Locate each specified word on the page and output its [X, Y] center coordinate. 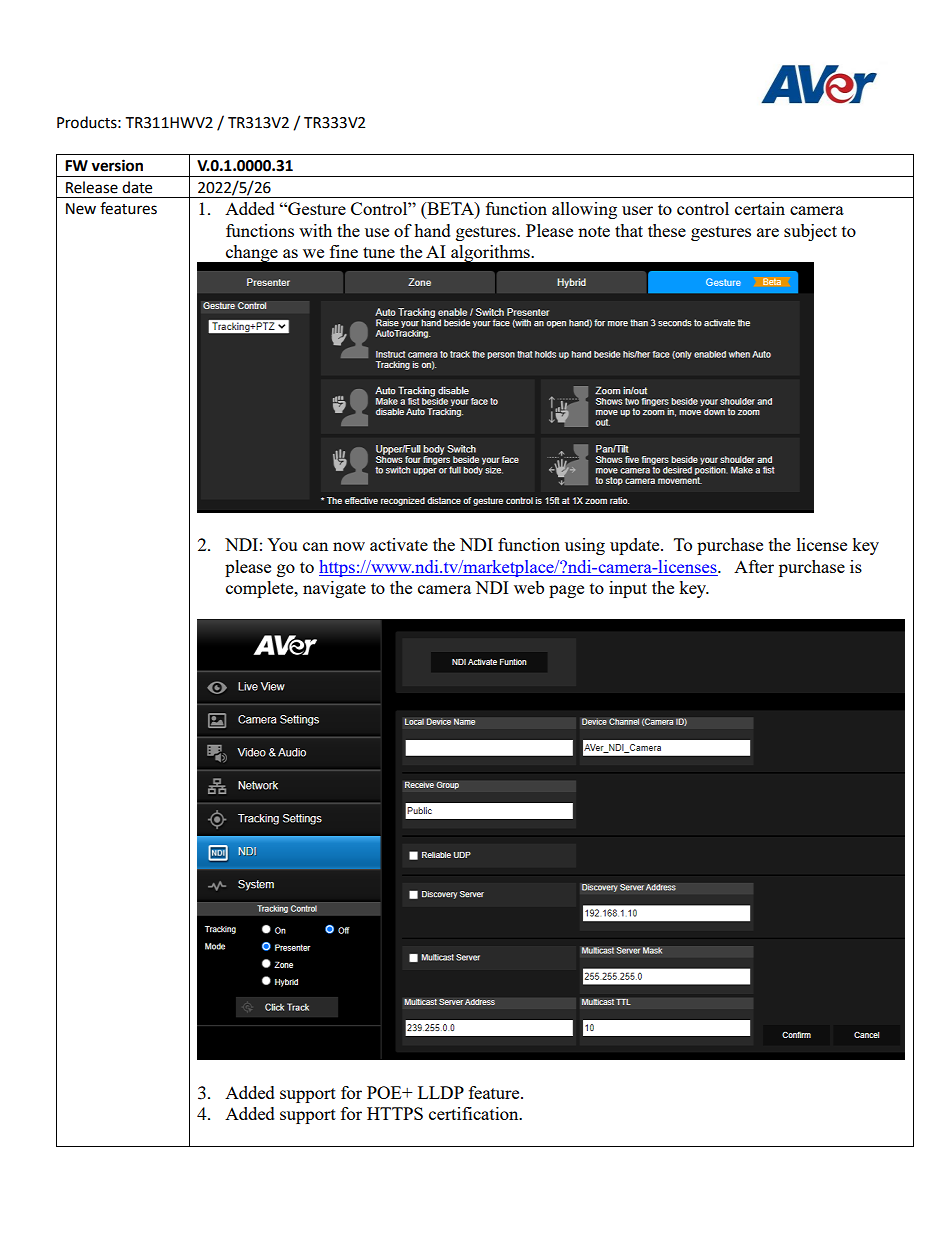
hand [432, 230]
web [529, 587]
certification [475, 1113]
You [282, 544]
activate [399, 544]
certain [760, 208]
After [754, 566]
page [566, 591]
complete [261, 589]
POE [385, 1092]
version [117, 165]
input [628, 589]
